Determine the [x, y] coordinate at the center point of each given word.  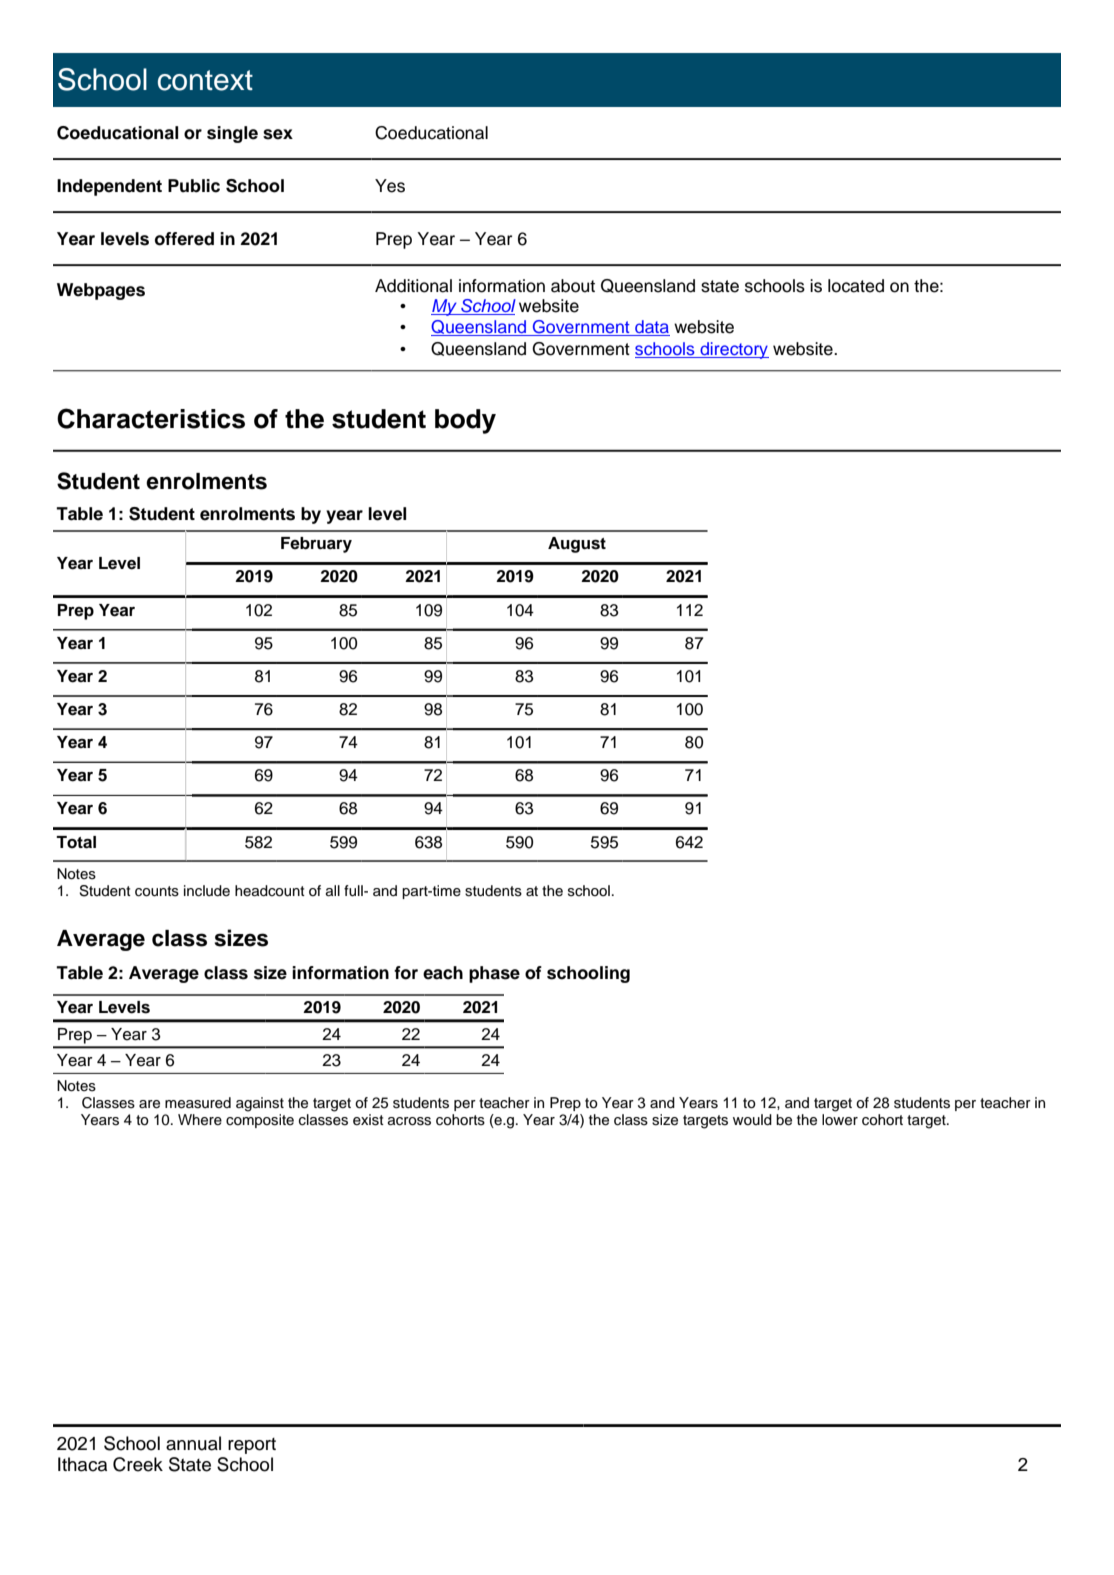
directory [733, 350]
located [856, 286]
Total [76, 842]
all [333, 890]
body [465, 421]
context [205, 80]
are [149, 1104]
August [577, 545]
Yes [390, 186]
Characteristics [151, 418]
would [752, 1120]
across [409, 1121]
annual [193, 1443]
